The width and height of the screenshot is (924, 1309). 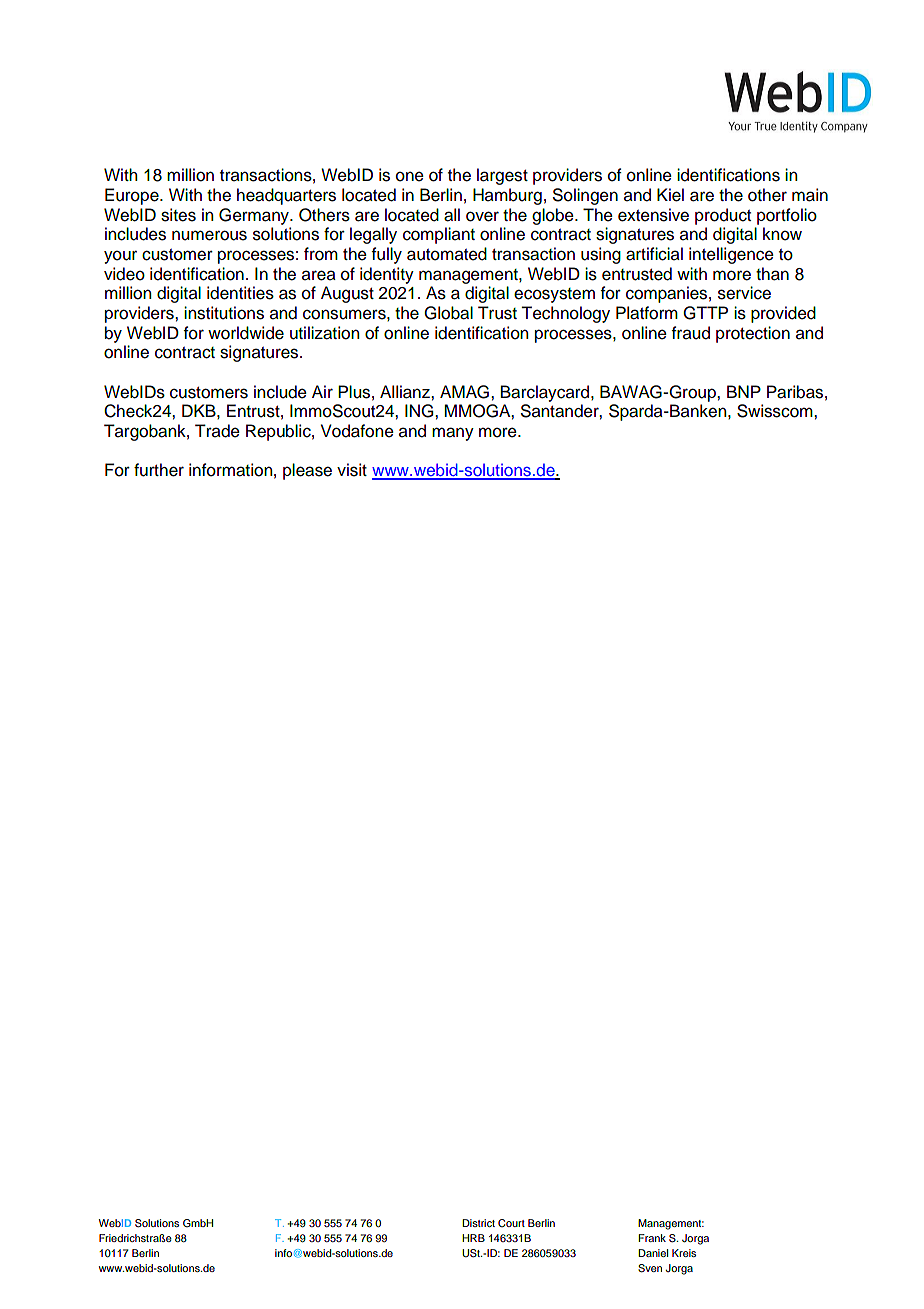 What do you see at coordinates (178, 215) in the screenshot?
I see `sites` at bounding box center [178, 215].
